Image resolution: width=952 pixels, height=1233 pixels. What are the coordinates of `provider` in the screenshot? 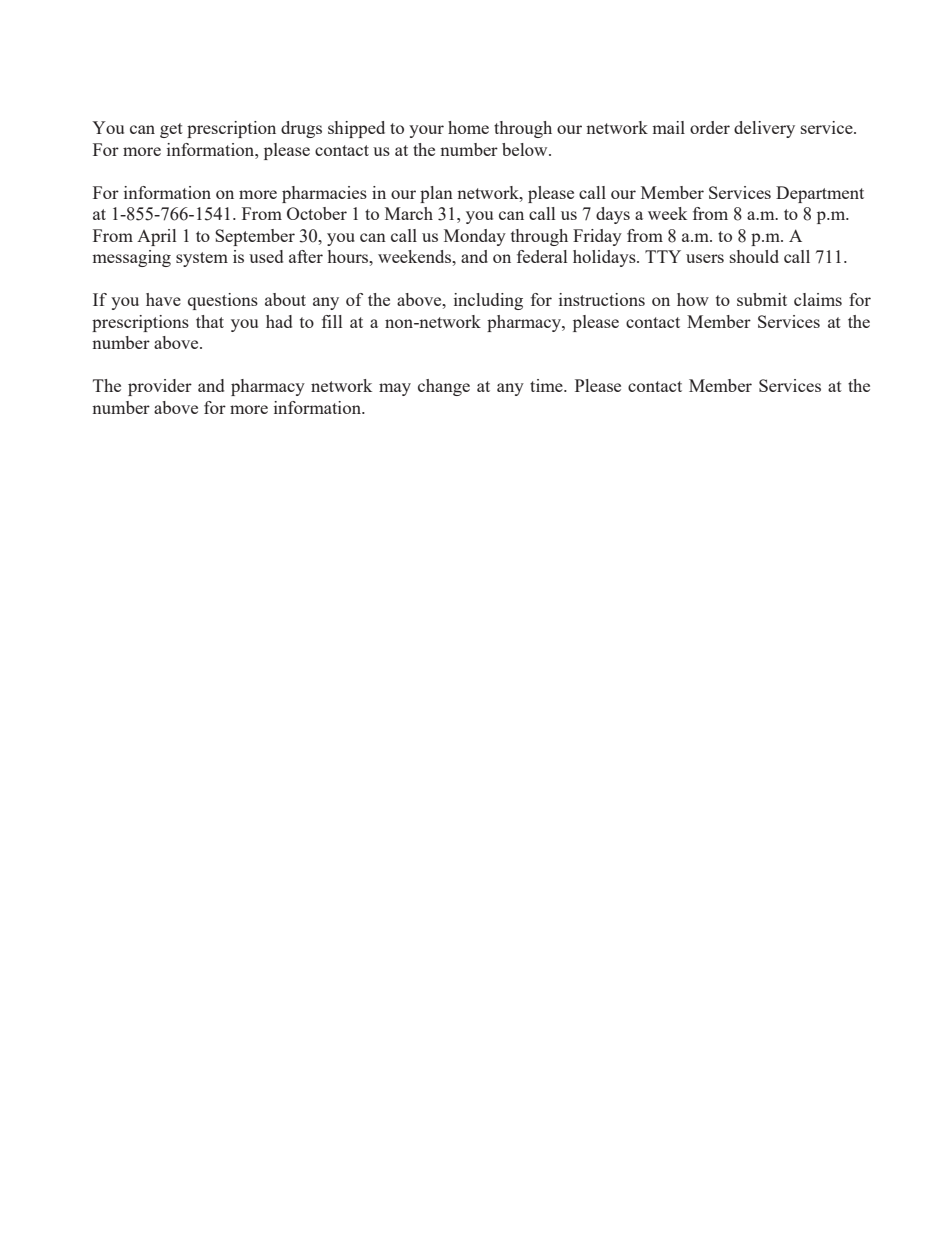 It's located at (160, 387).
